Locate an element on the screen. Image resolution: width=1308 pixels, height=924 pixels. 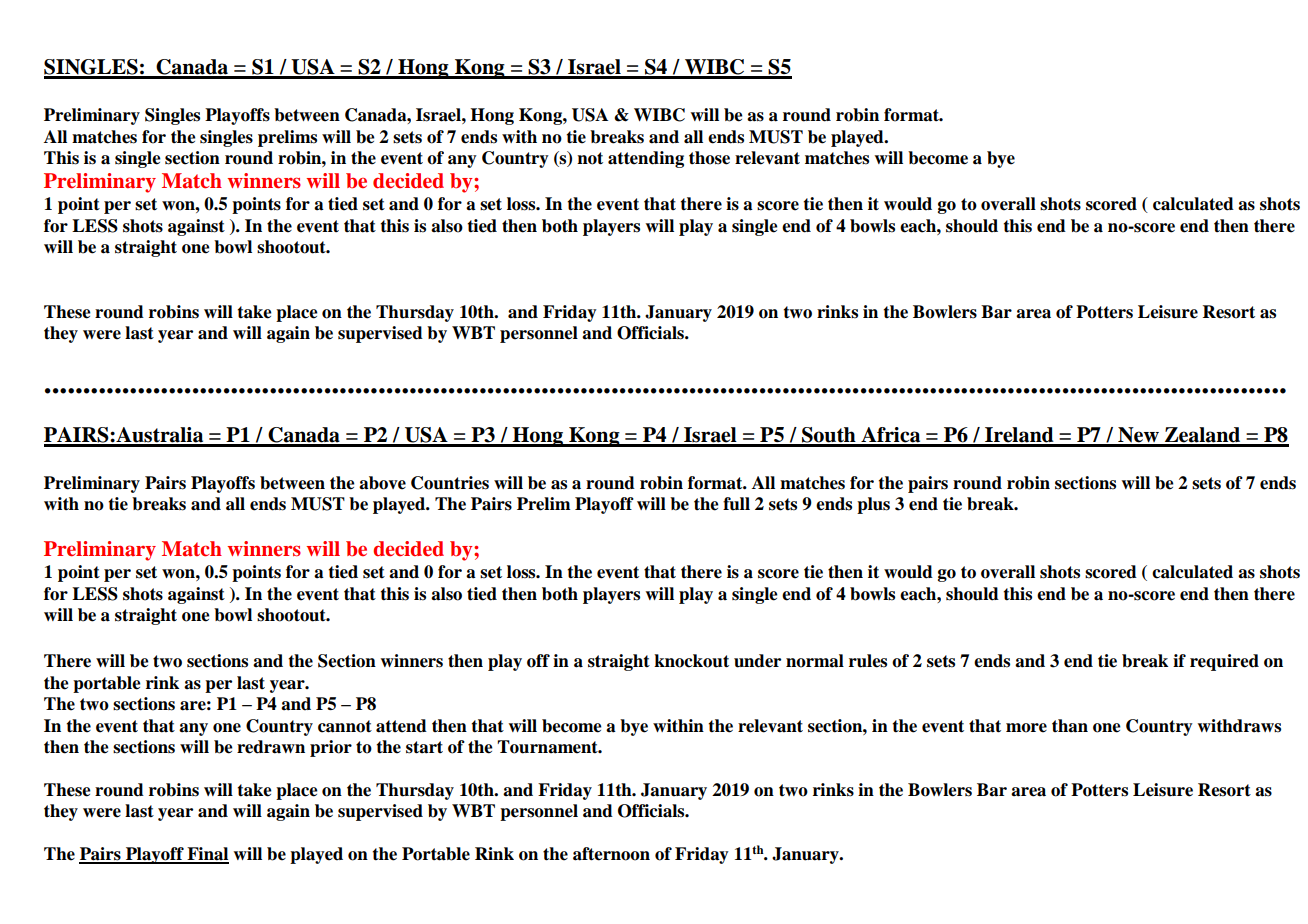
Countries is located at coordinates (450, 483).
